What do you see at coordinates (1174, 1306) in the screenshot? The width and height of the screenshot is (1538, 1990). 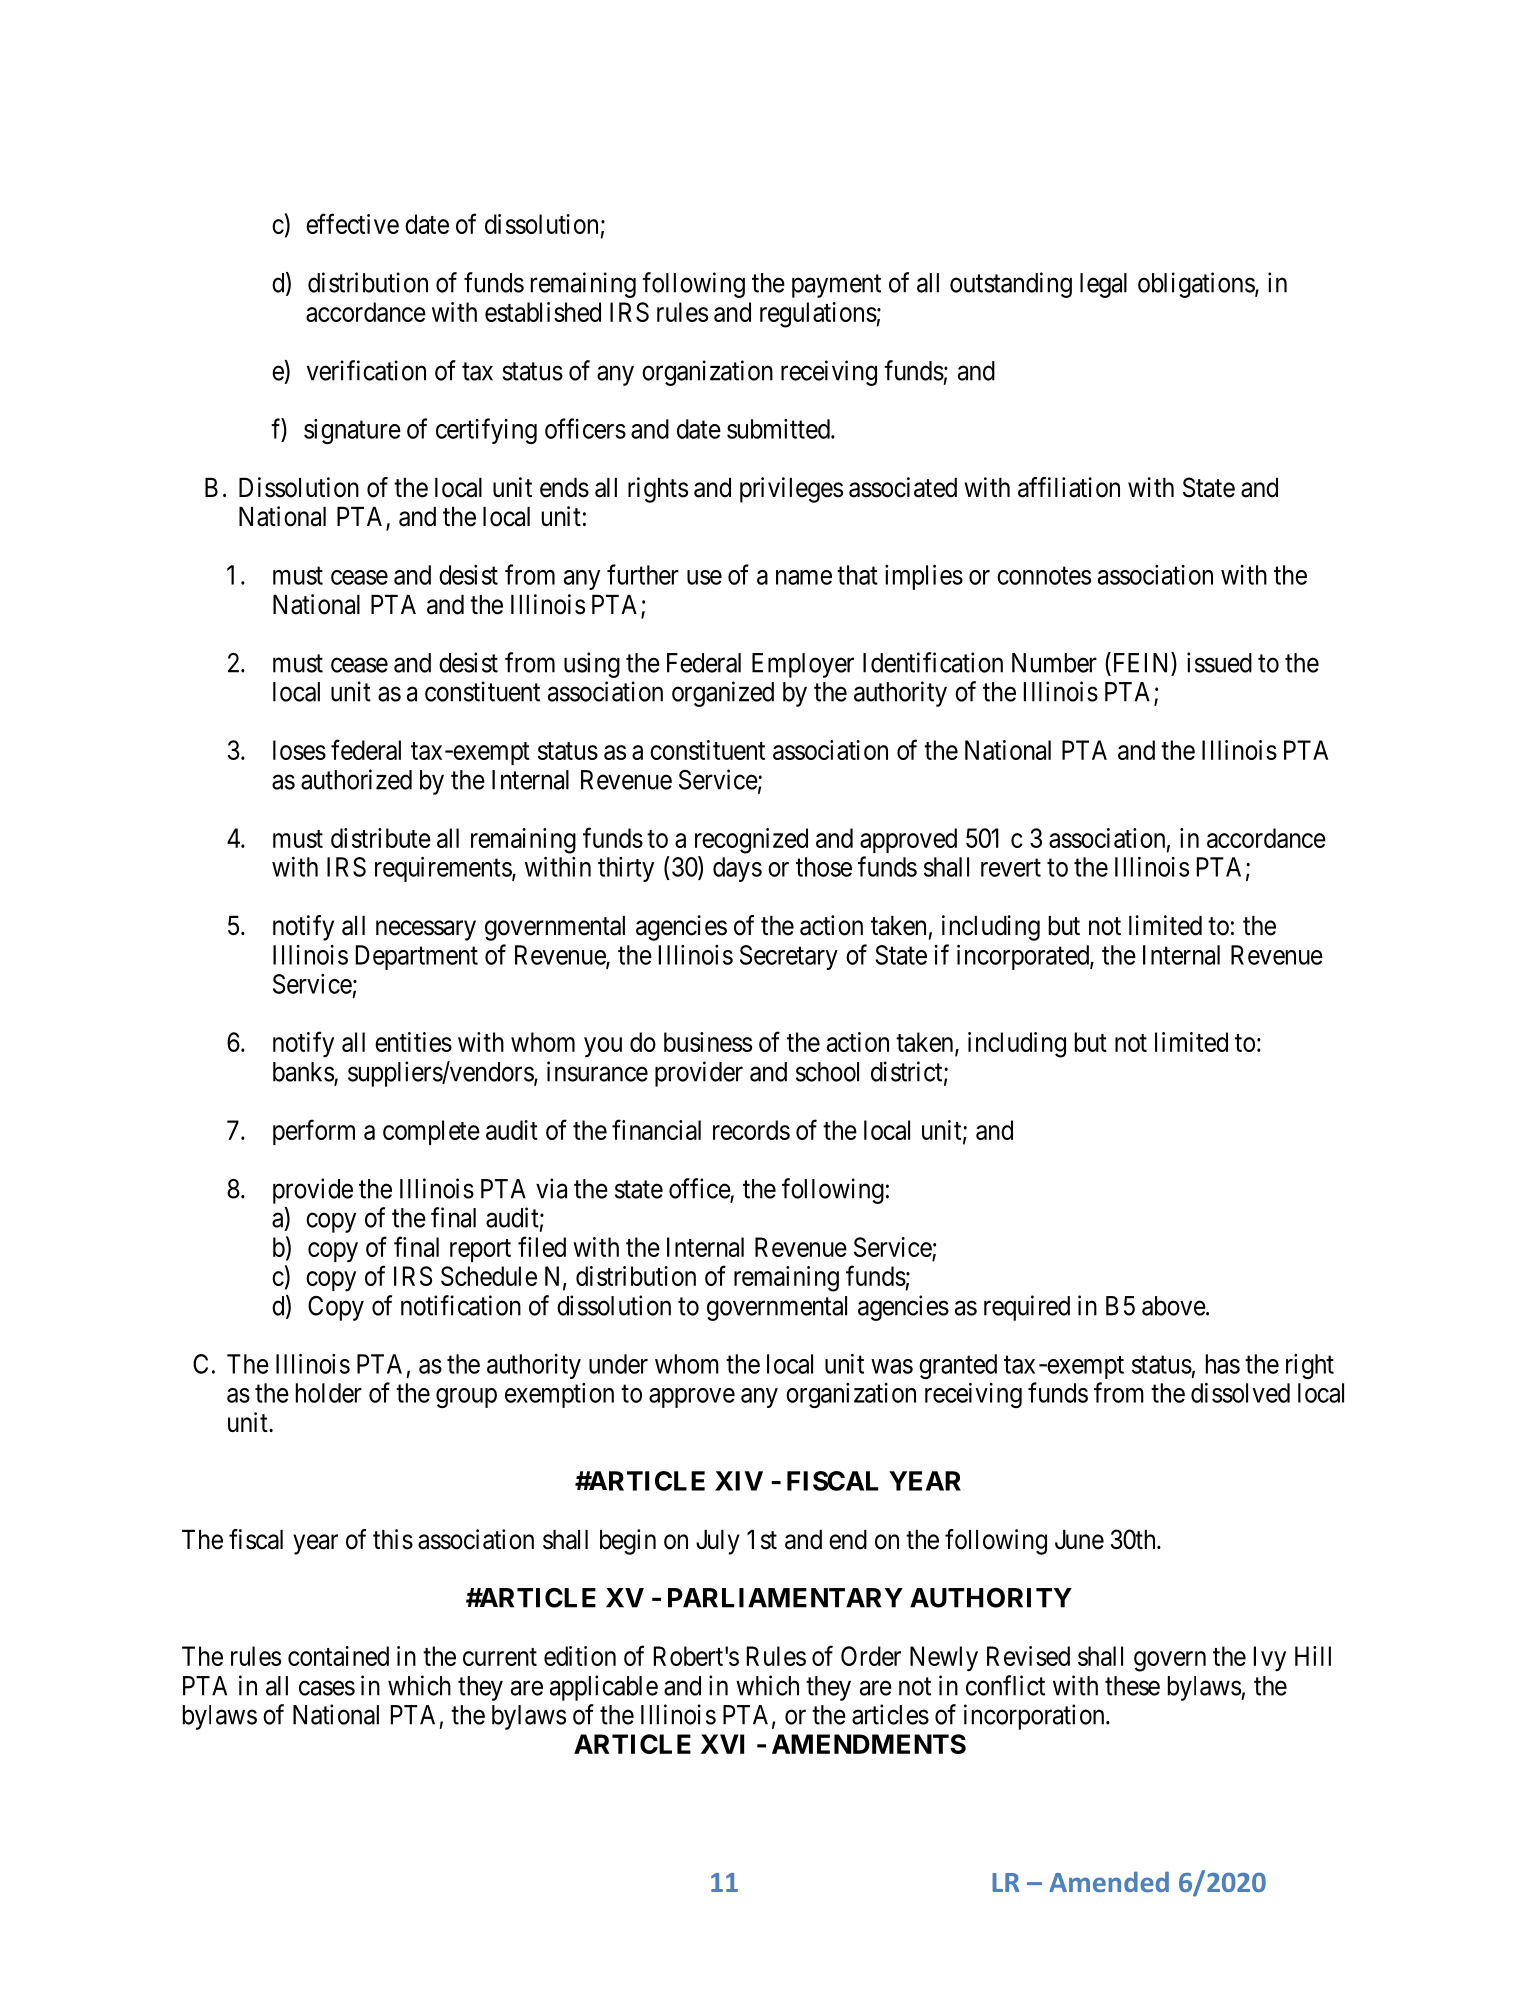 I see `above` at bounding box center [1174, 1306].
